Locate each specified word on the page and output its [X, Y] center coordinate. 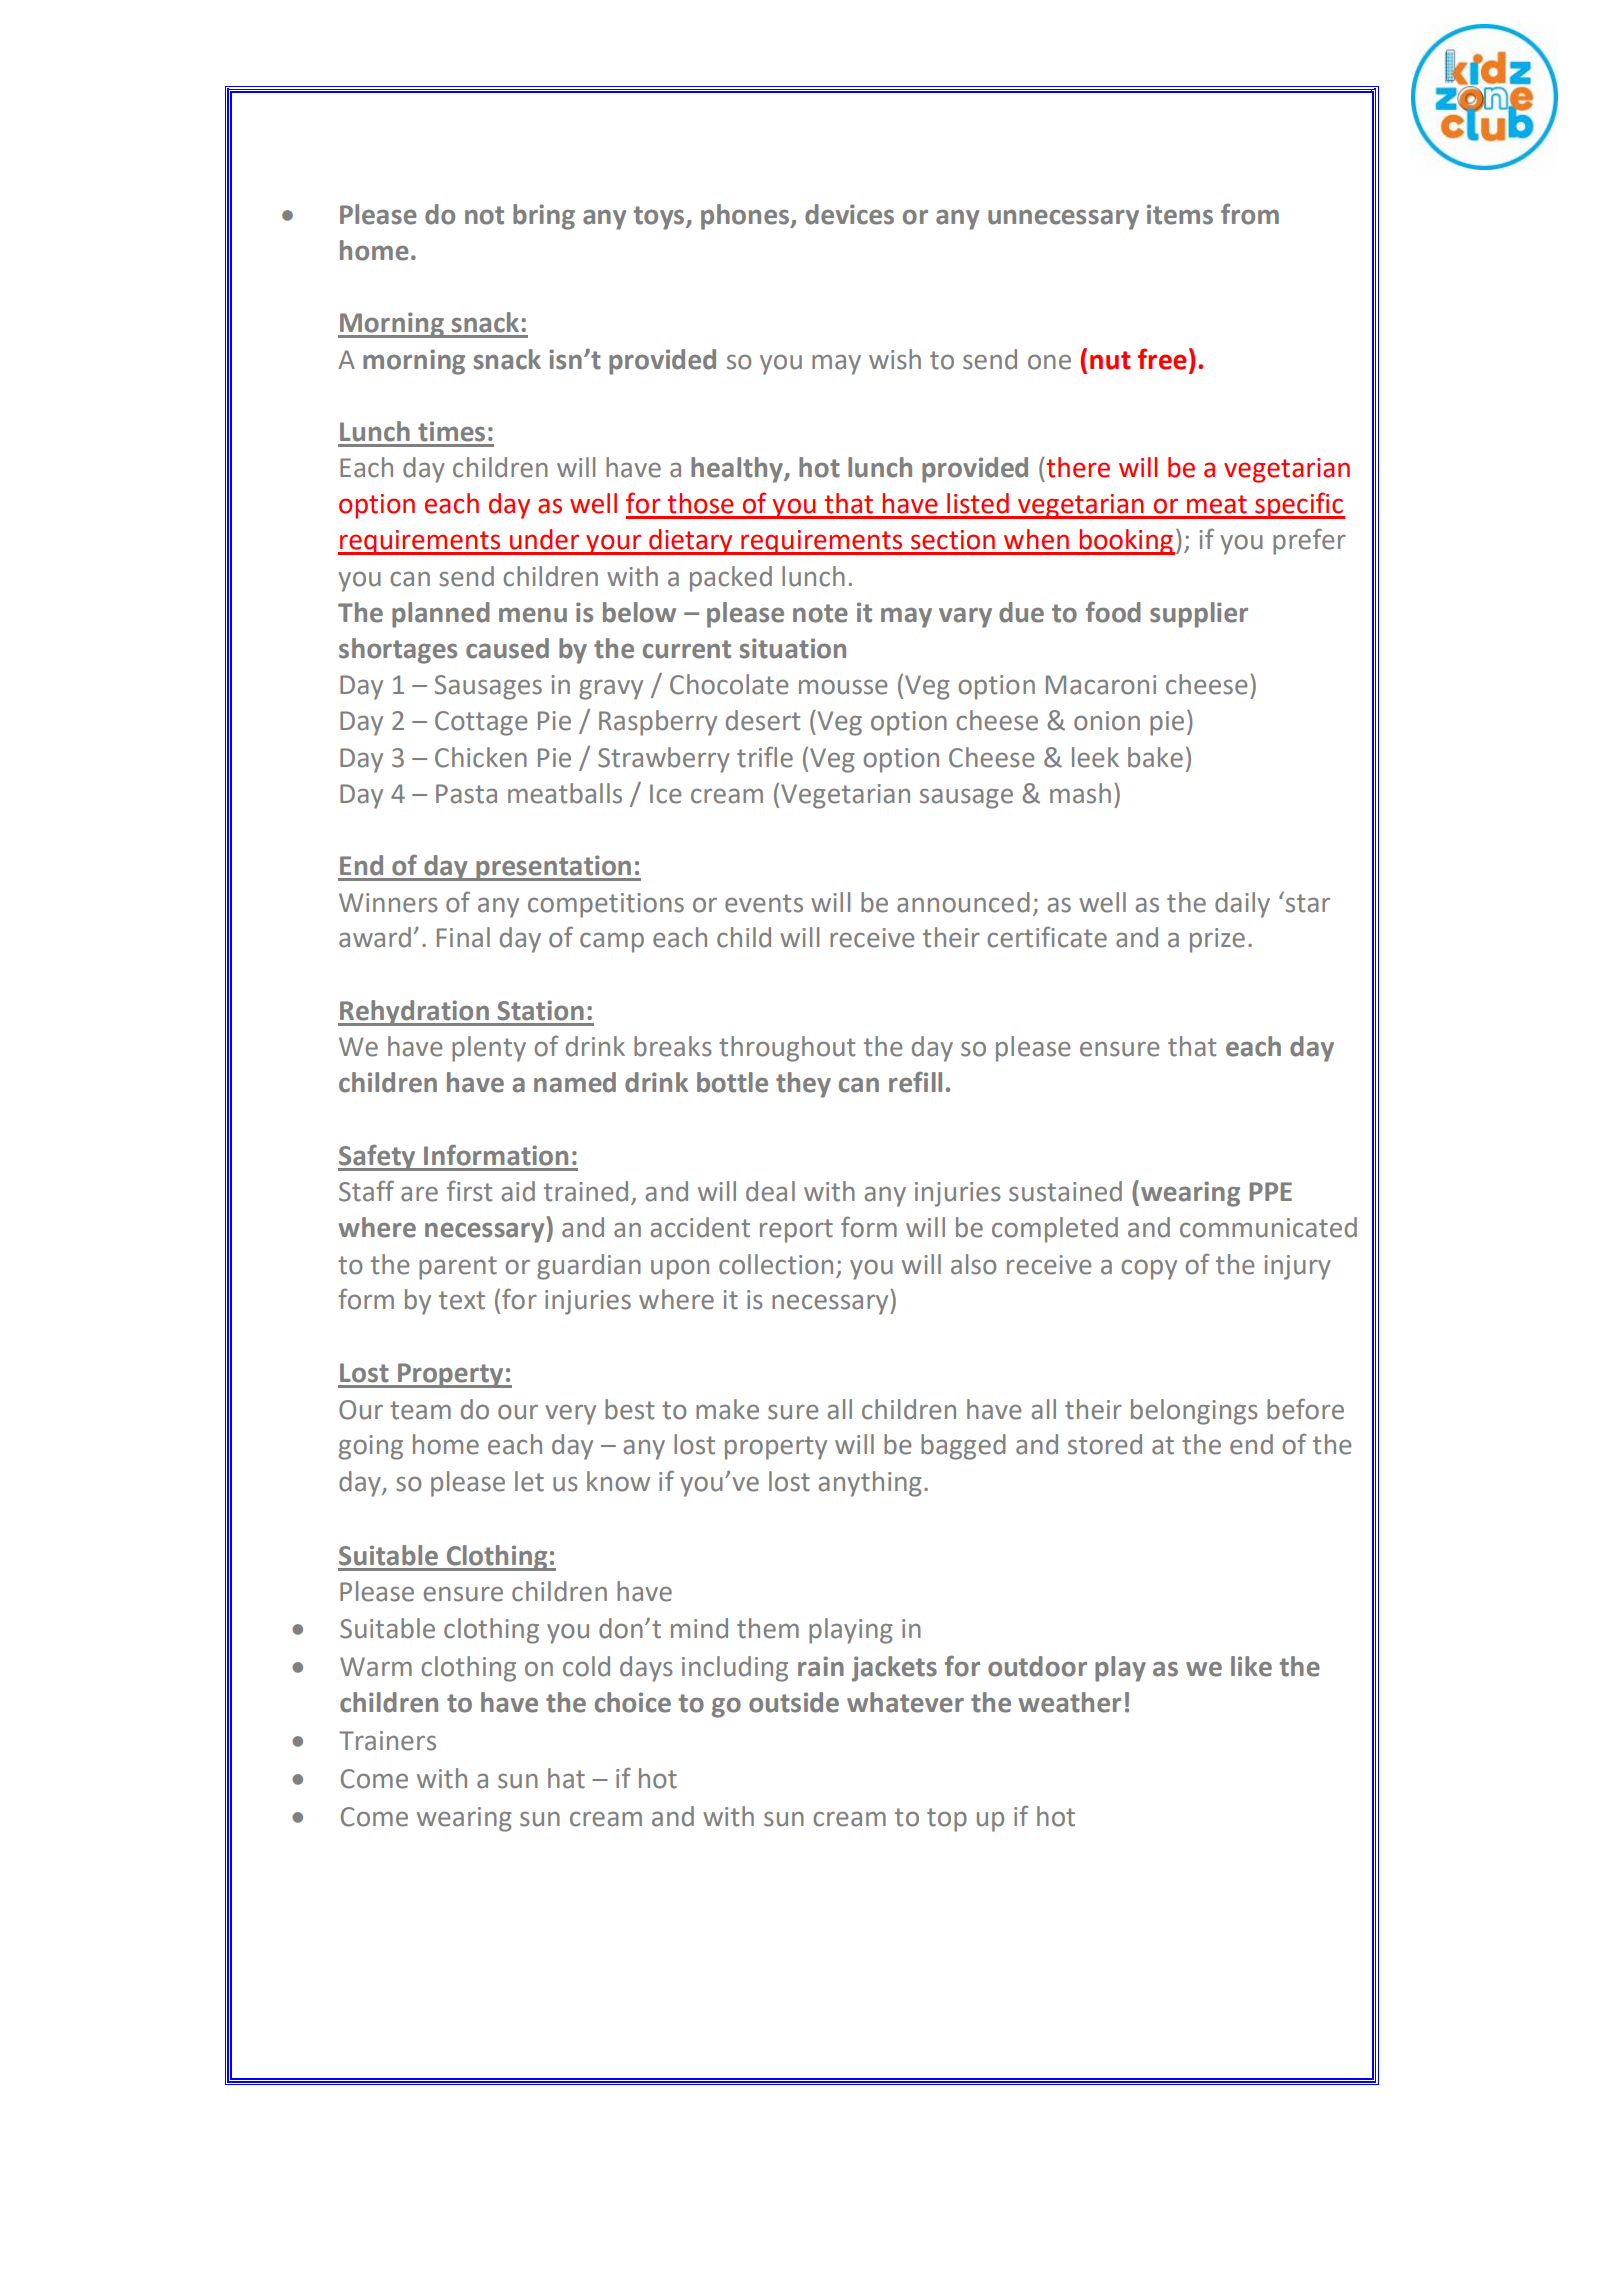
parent [458, 1268]
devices [849, 214]
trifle [765, 757]
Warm [376, 1667]
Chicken [481, 757]
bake [1155, 757]
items [1180, 214]
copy [1149, 1270]
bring [544, 217]
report [796, 1231]
